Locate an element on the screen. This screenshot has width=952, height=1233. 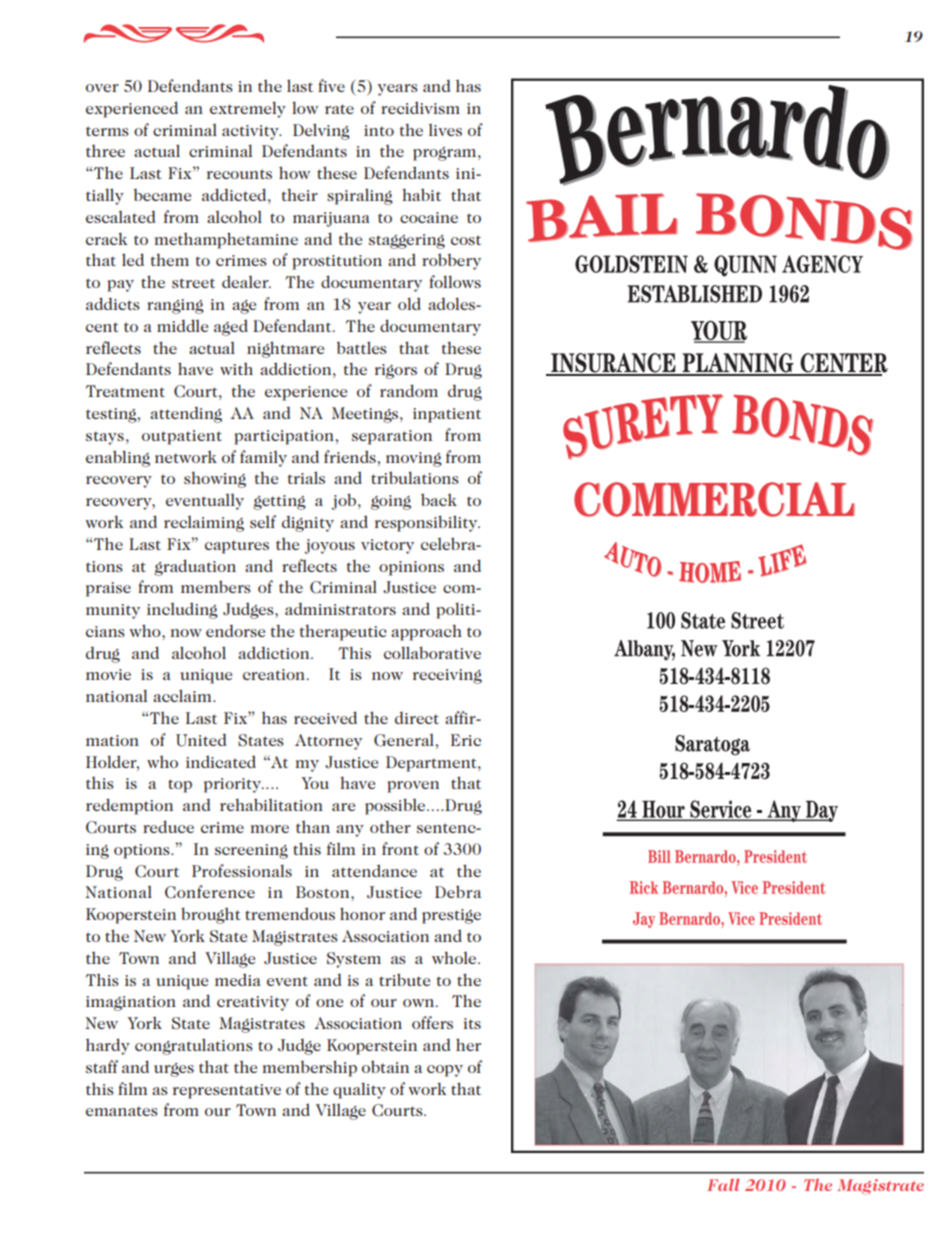
approach is located at coordinates (426, 632).
